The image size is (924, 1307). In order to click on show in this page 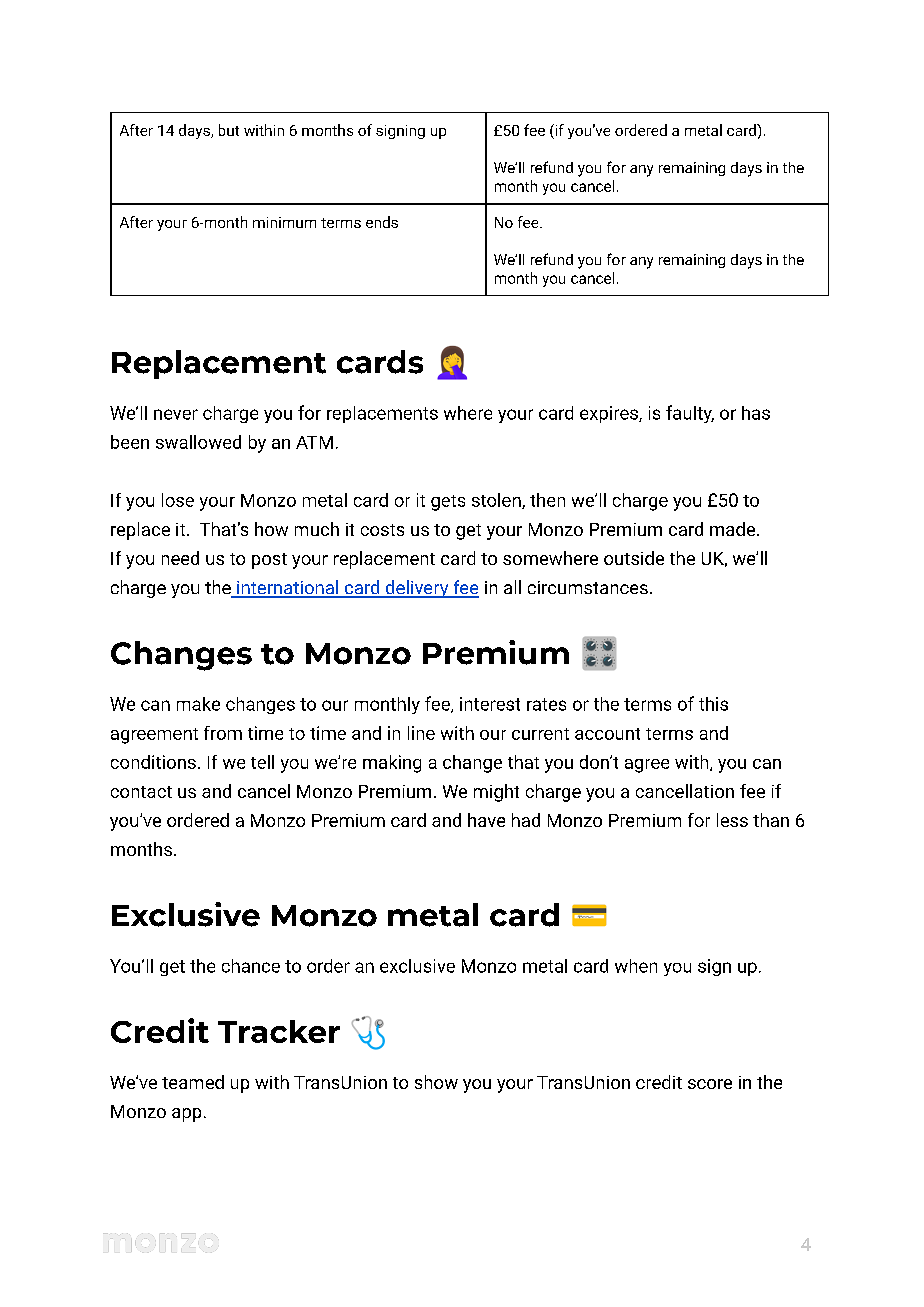, I will do `click(436, 1082)`.
